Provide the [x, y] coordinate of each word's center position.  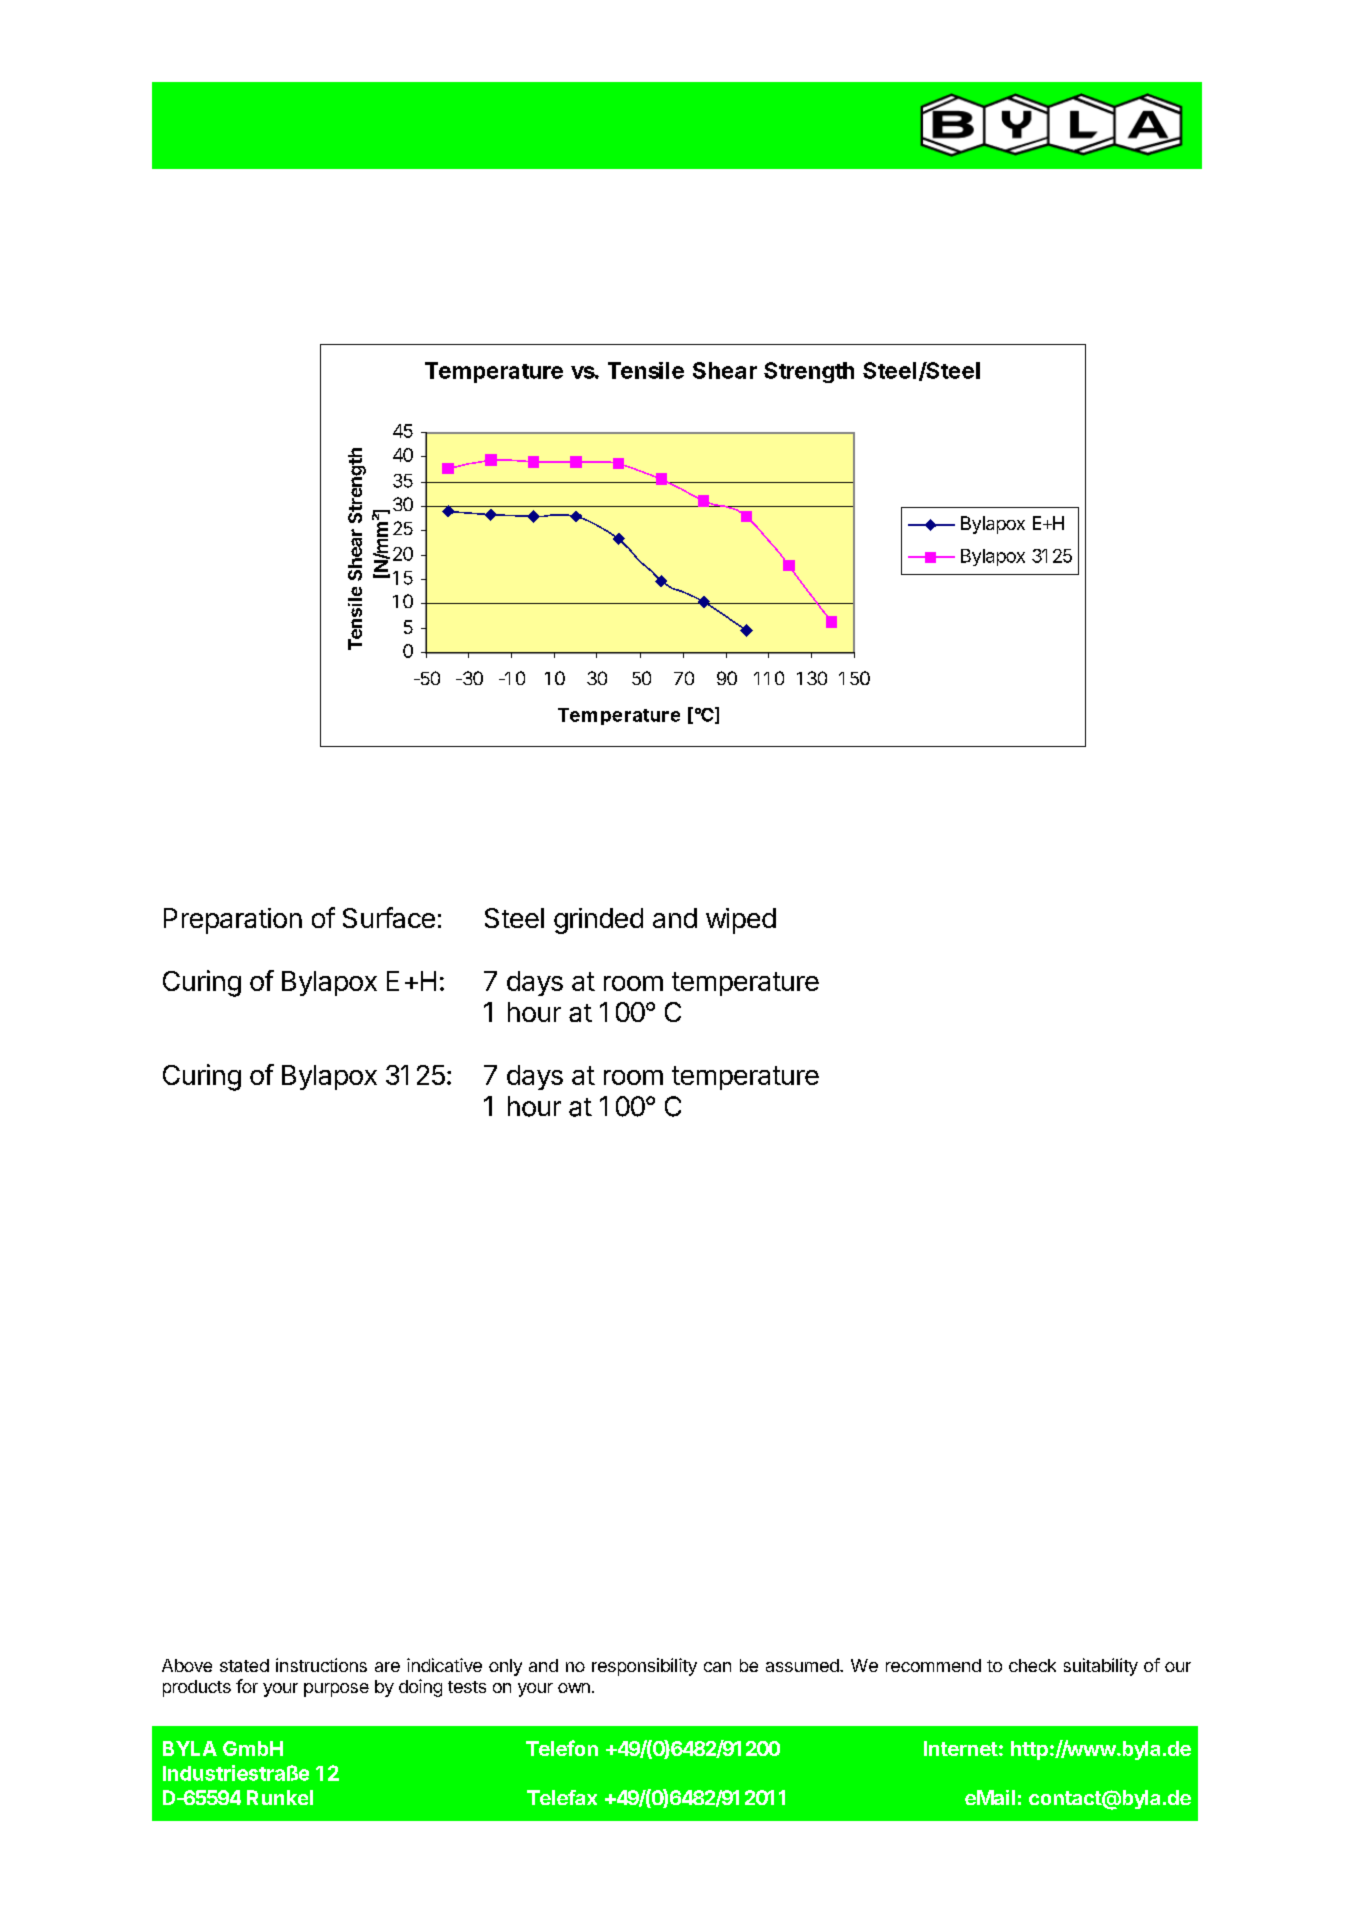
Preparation [233, 921]
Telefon [562, 1748]
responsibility [644, 1667]
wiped [741, 921]
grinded [598, 921]
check [1032, 1665]
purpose [336, 1690]
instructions [321, 1665]
